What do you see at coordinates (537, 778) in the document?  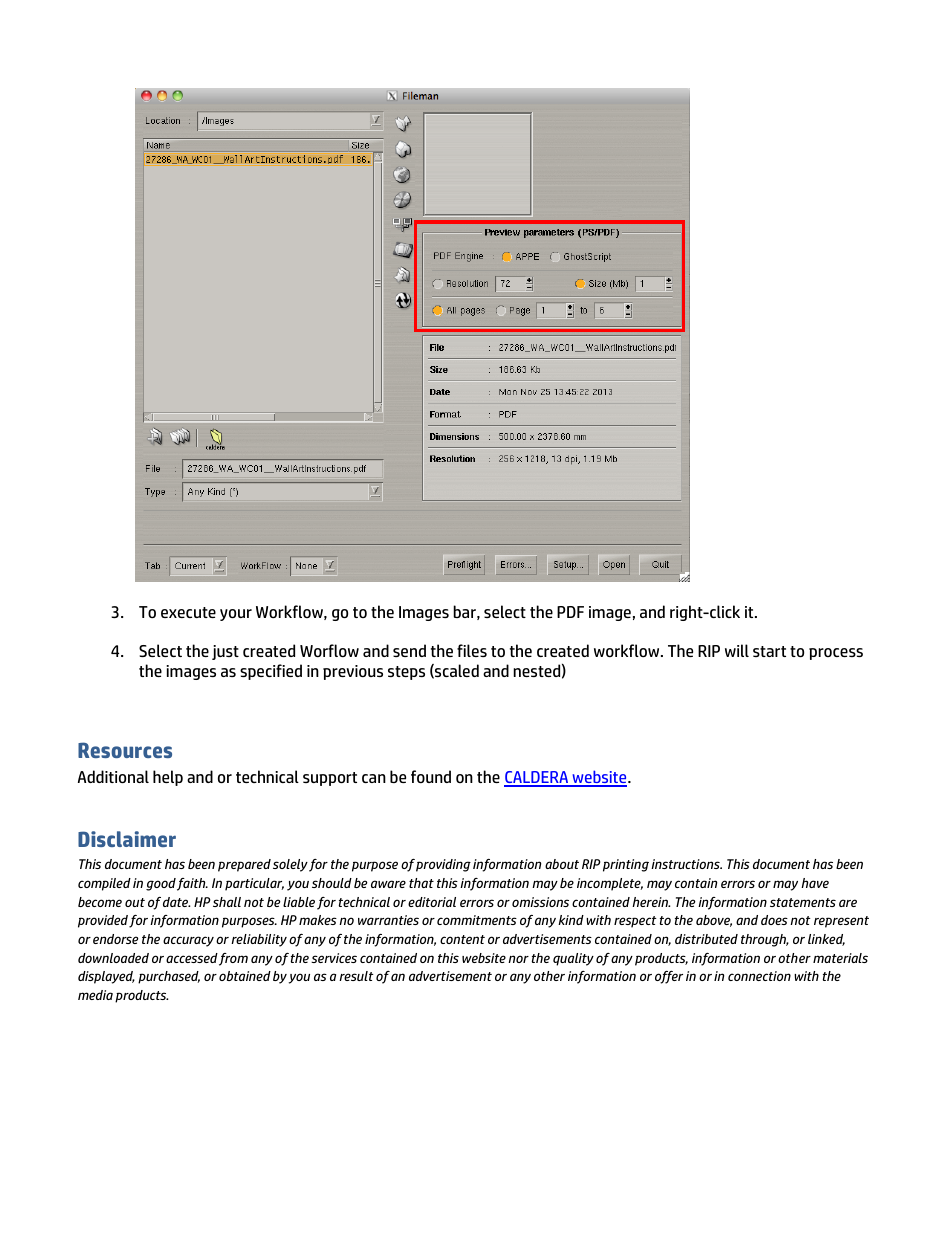 I see `CALDERA` at bounding box center [537, 778].
